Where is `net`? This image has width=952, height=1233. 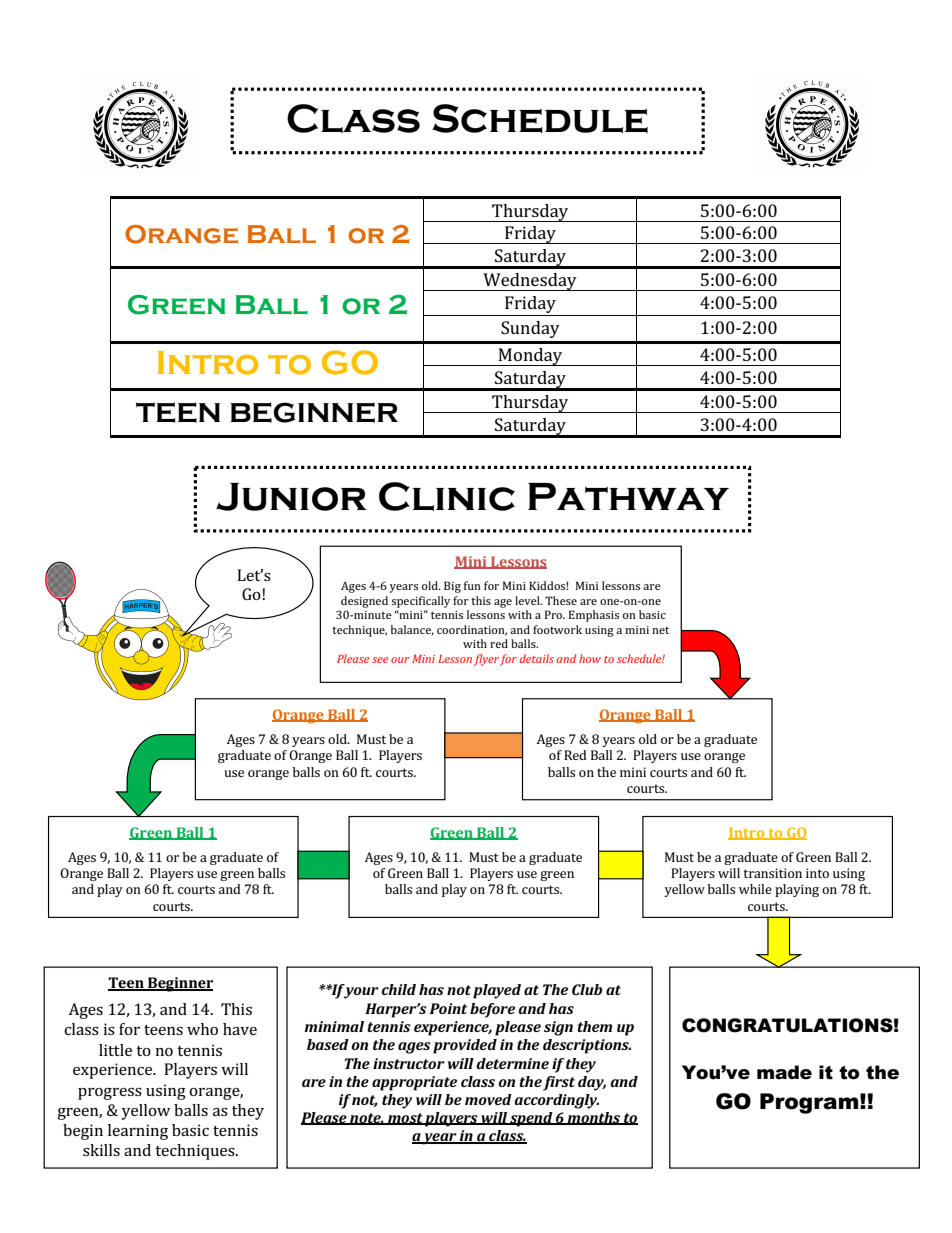 net is located at coordinates (660, 630).
